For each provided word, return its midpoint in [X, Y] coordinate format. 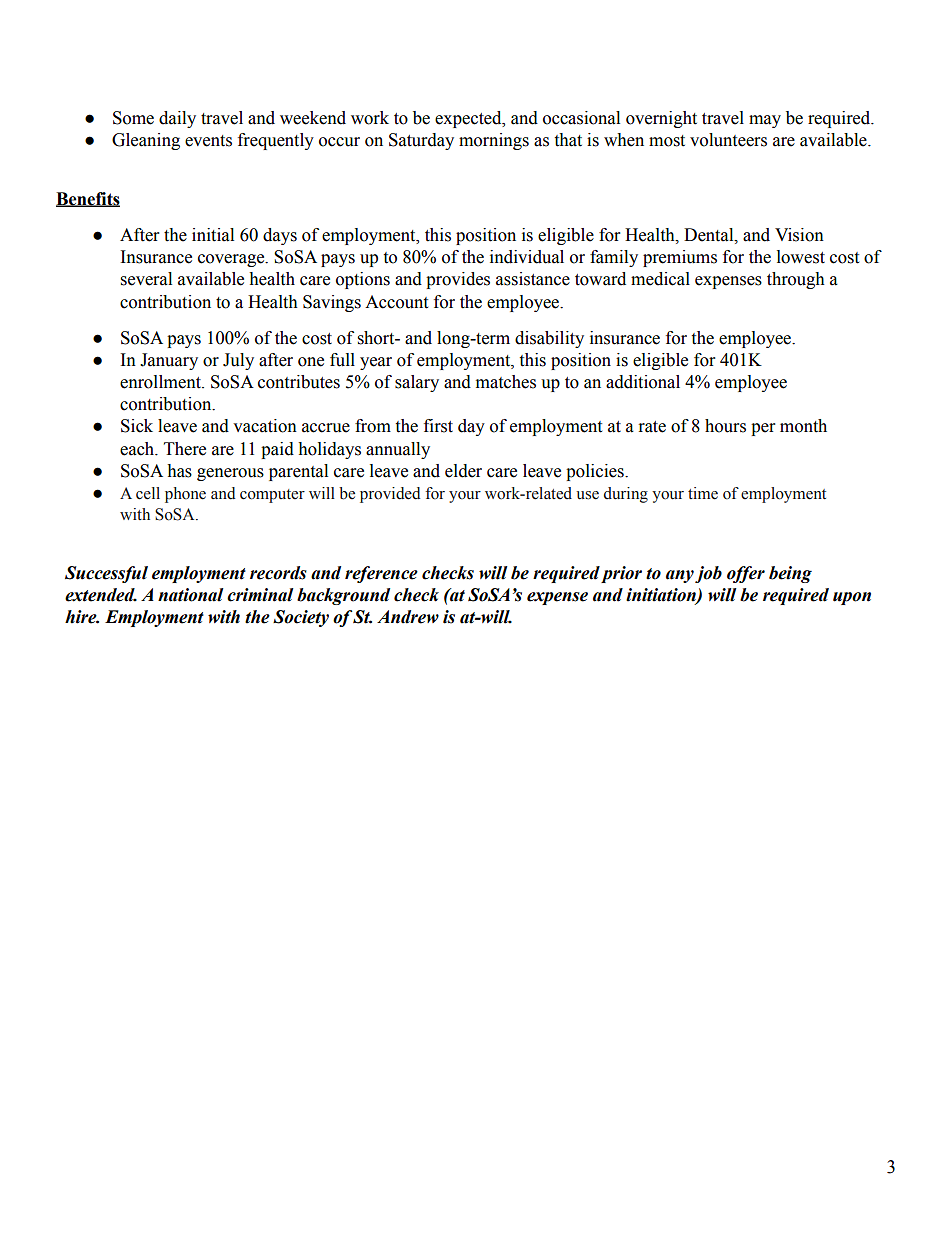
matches [506, 382]
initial [213, 235]
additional [643, 382]
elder [463, 471]
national [190, 595]
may [765, 121]
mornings [494, 141]
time [703, 493]
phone [185, 495]
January [169, 361]
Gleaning [146, 141]
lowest [801, 257]
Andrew [408, 617]
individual [527, 257]
